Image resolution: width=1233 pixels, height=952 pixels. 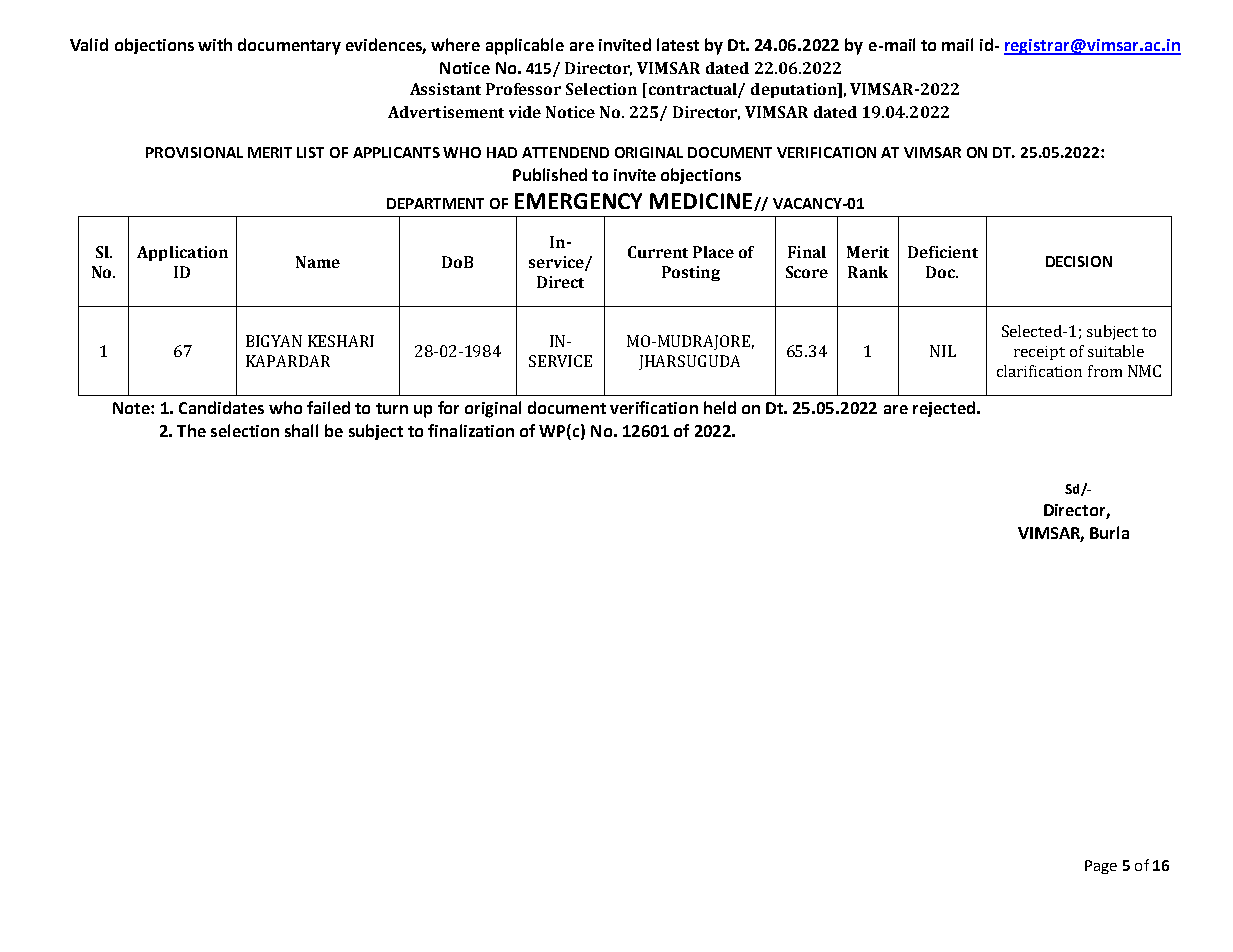 What do you see at coordinates (795, 90) in the screenshot?
I see `deputation` at bounding box center [795, 90].
